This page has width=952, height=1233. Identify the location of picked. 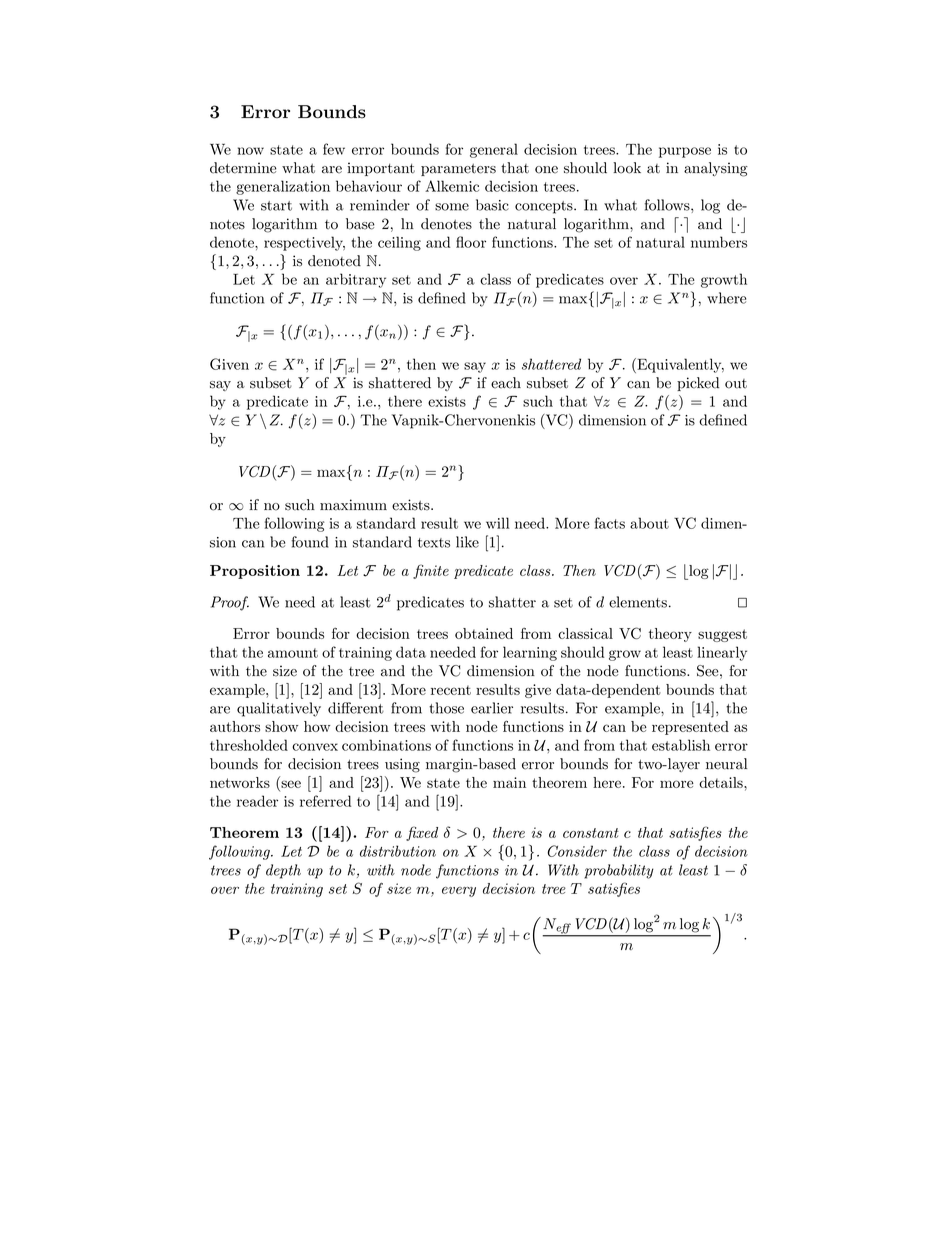
(698, 384).
